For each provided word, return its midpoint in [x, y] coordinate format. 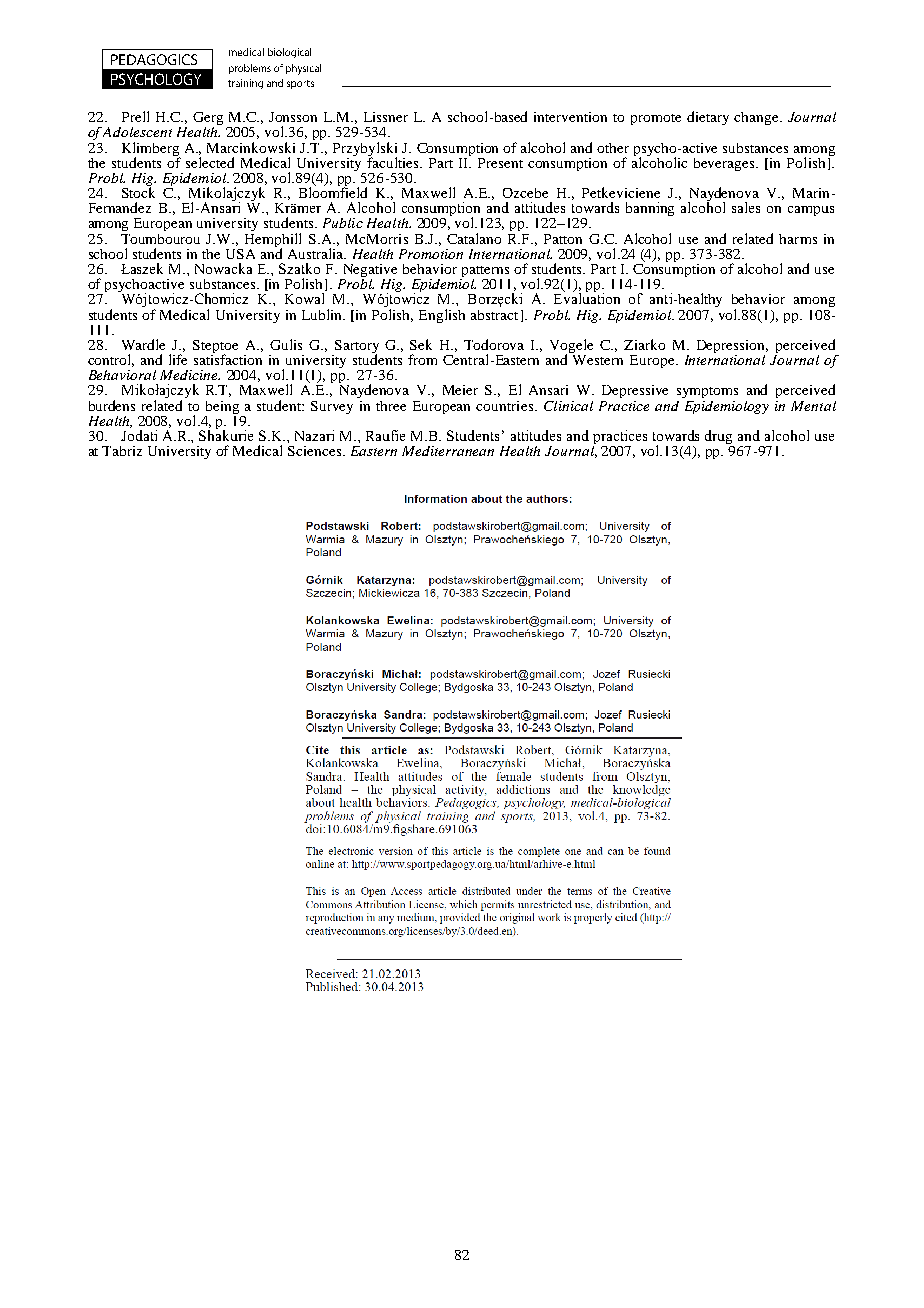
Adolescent [137, 132]
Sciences [316, 451]
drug [719, 438]
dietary [708, 118]
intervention [570, 117]
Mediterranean [448, 451]
